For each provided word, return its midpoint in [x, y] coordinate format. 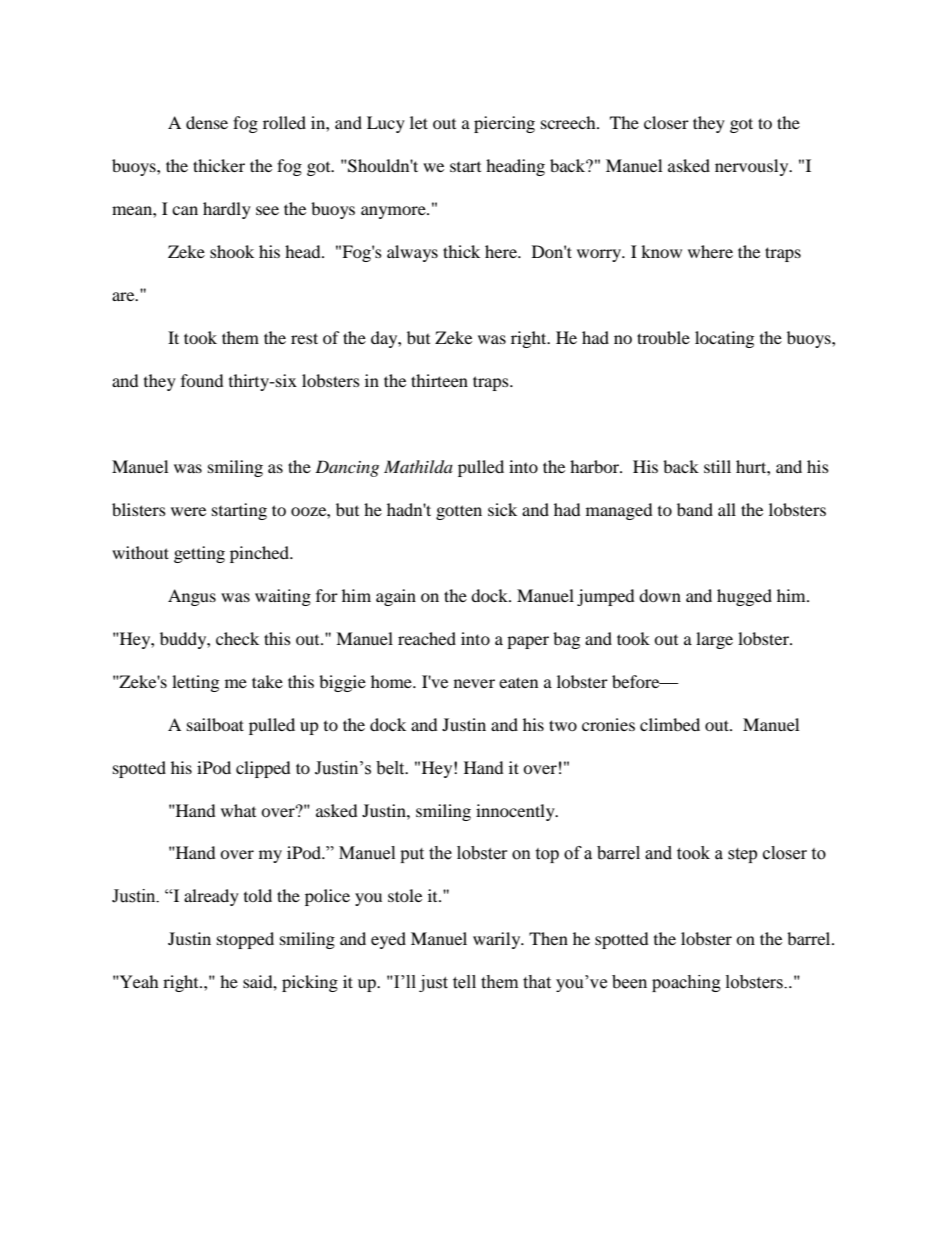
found [202, 380]
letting [195, 683]
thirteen [439, 380]
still [717, 466]
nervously [753, 167]
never [474, 683]
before [637, 681]
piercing [504, 124]
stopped [245, 940]
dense [207, 122]
